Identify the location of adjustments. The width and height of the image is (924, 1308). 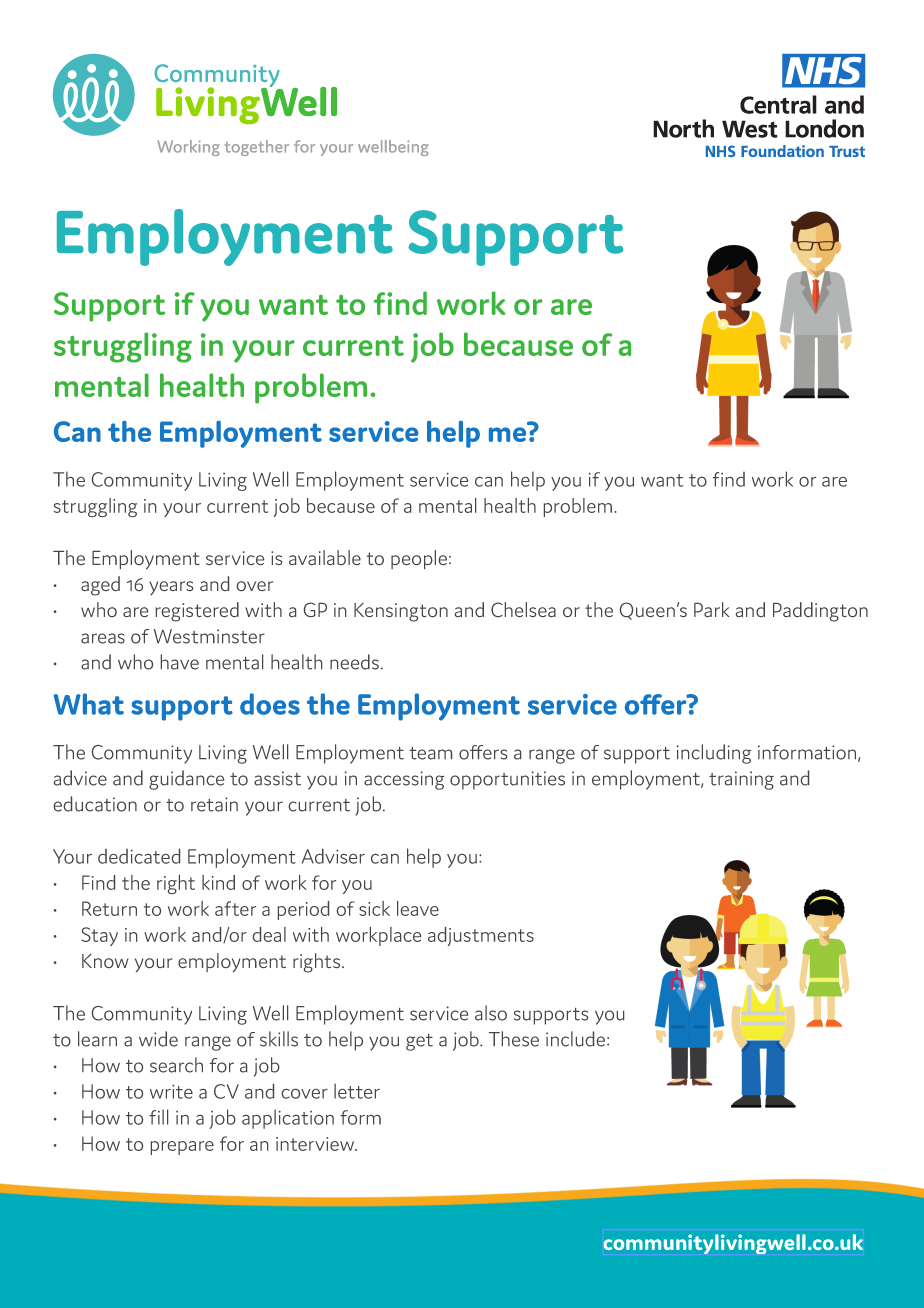
(481, 936).
